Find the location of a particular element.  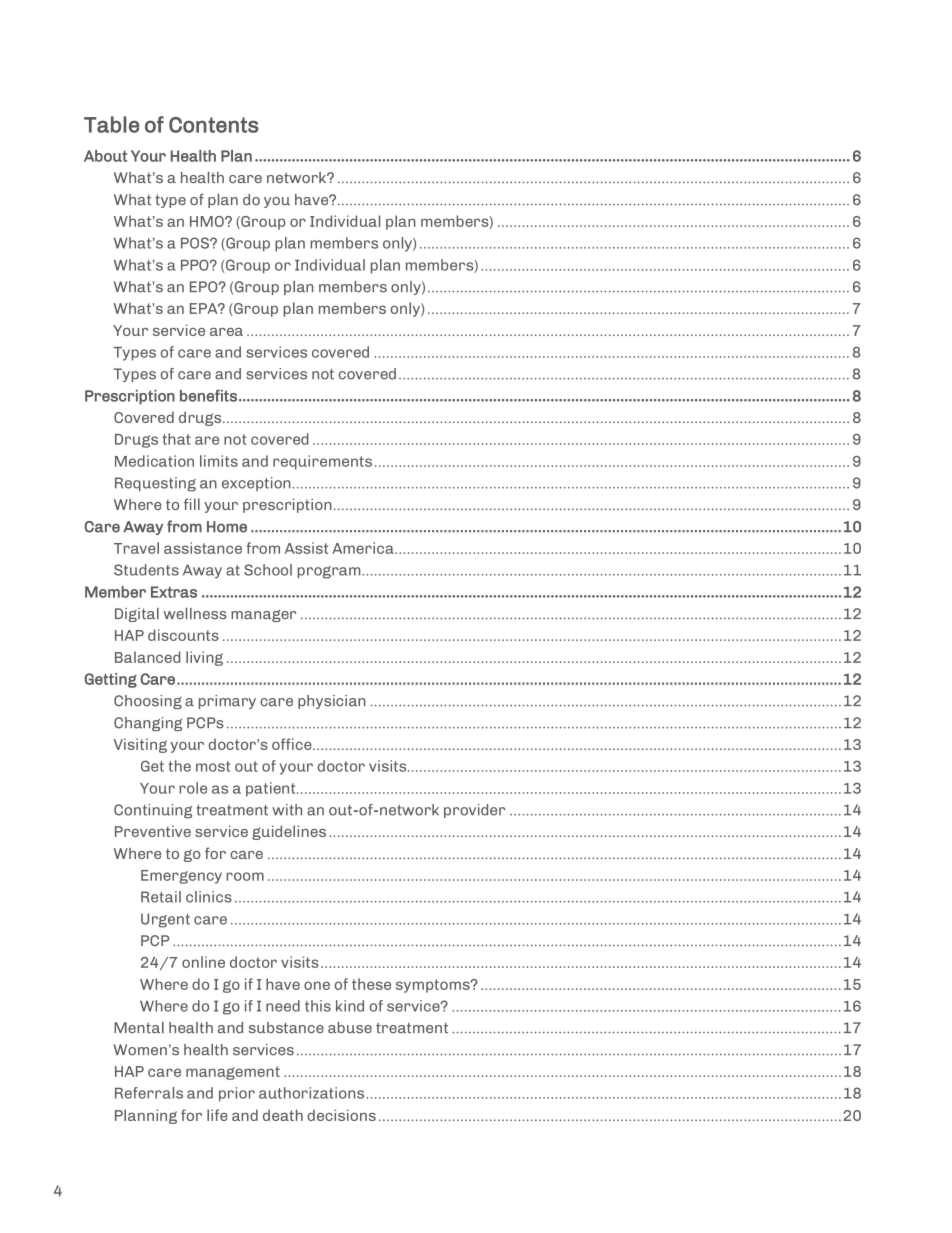

Referrals is located at coordinates (149, 1093).
